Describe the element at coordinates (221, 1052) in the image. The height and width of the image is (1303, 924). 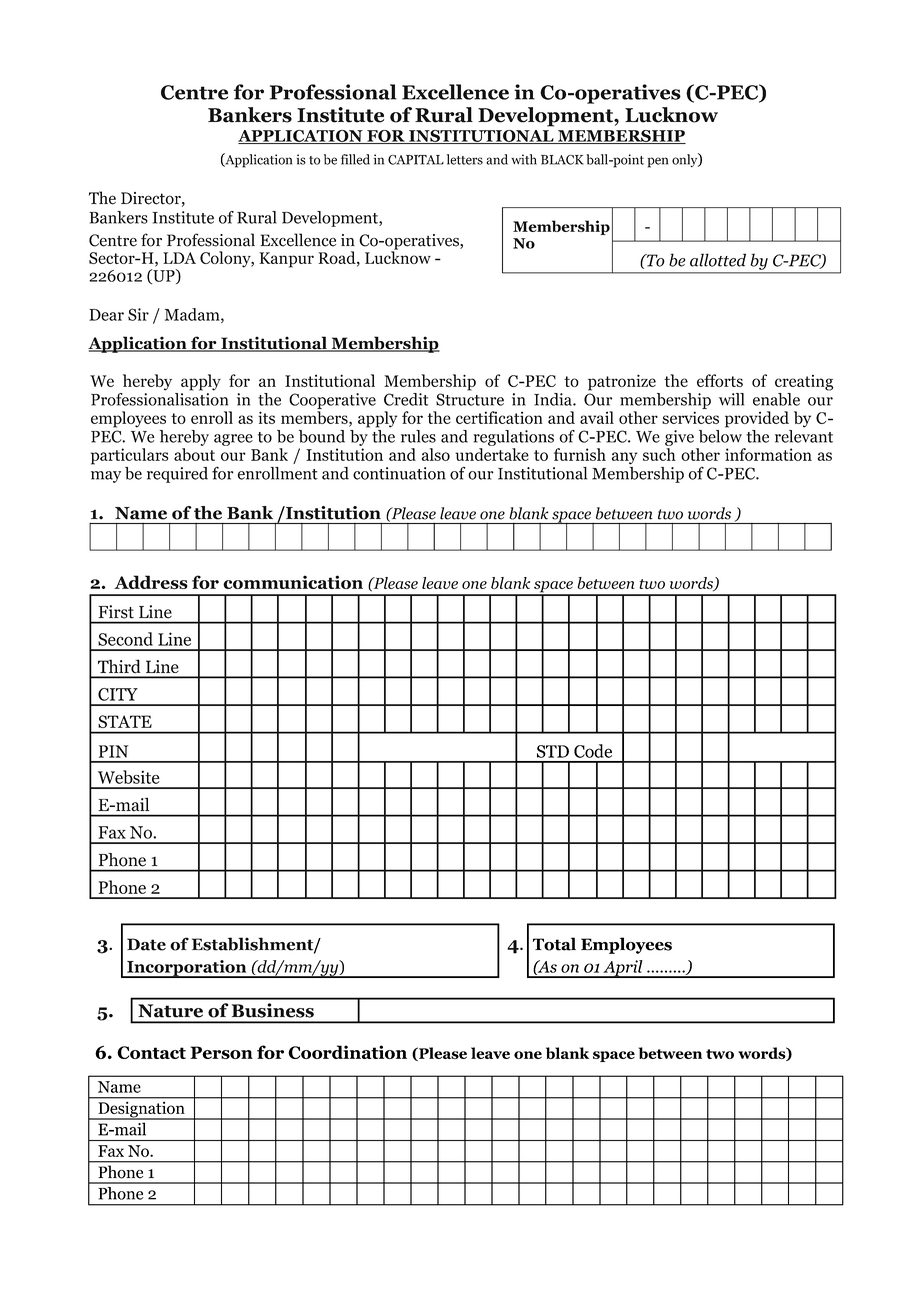
I see `Person` at that location.
